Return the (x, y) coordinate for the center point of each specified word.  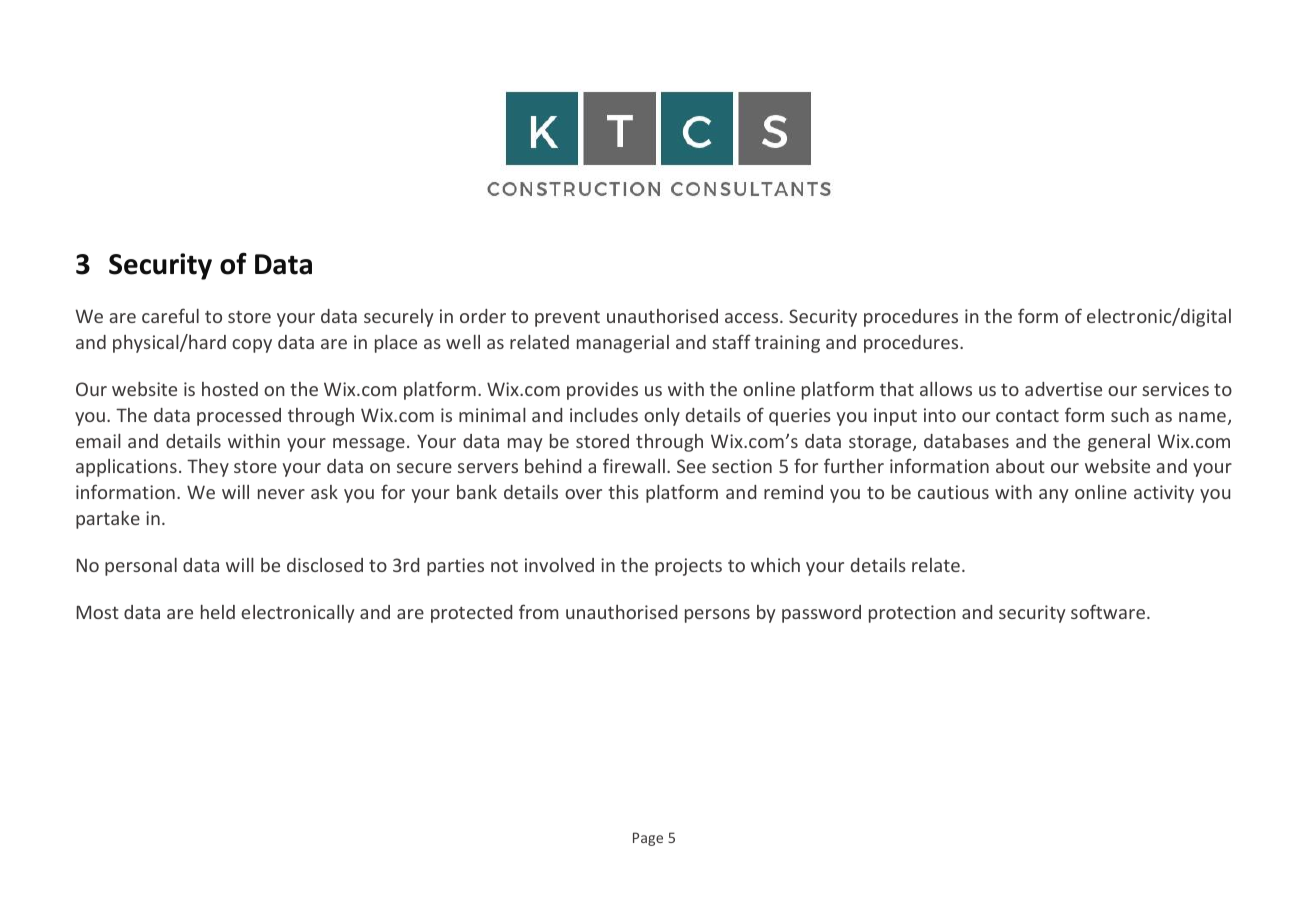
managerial (623, 344)
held (218, 612)
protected (471, 614)
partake (108, 520)
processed (239, 417)
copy (252, 346)
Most (98, 612)
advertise (1063, 389)
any (1053, 496)
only (662, 417)
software (1108, 611)
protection (912, 614)
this (623, 492)
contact (1027, 416)
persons (717, 616)
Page (648, 839)
